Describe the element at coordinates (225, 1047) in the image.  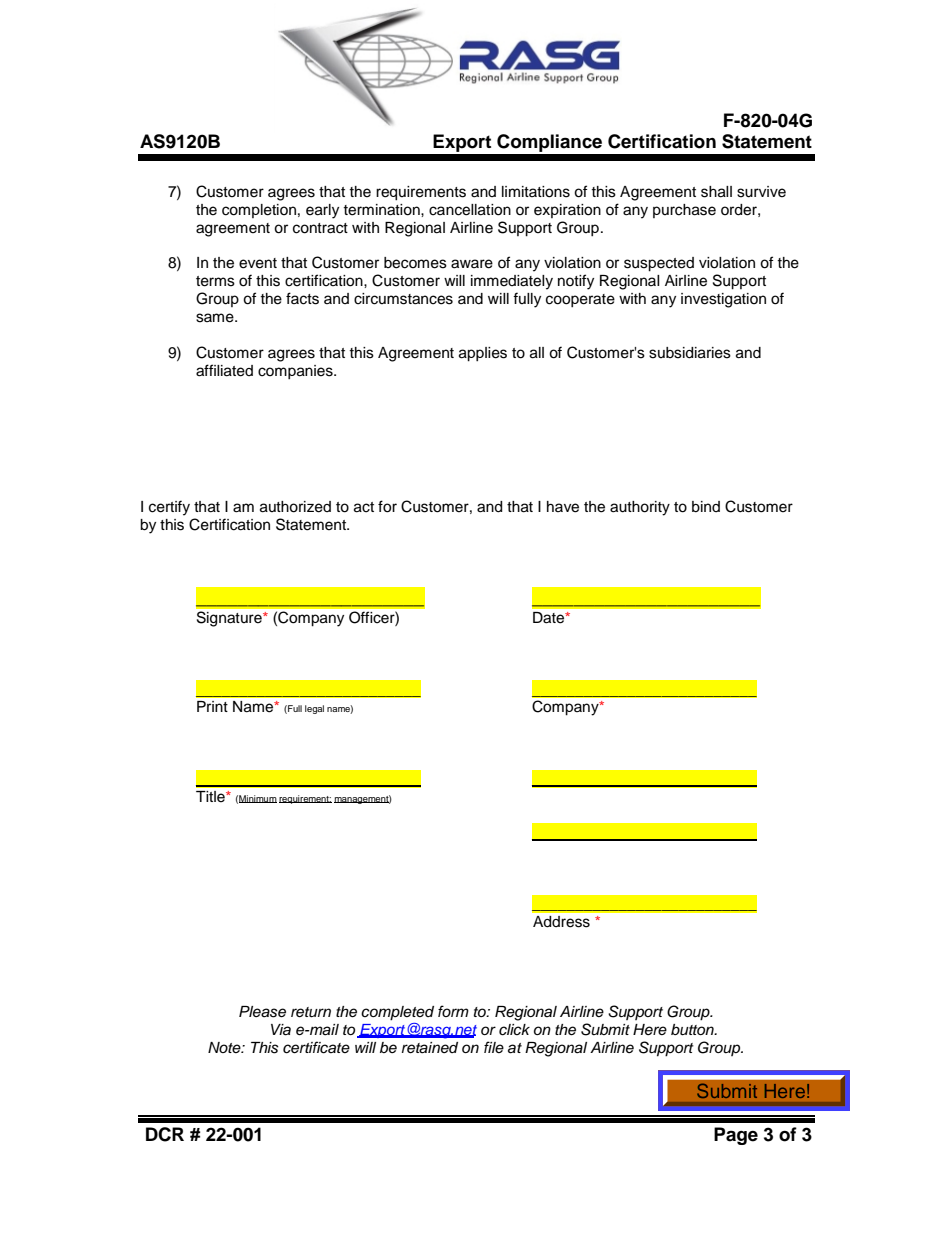
I see `Note` at that location.
